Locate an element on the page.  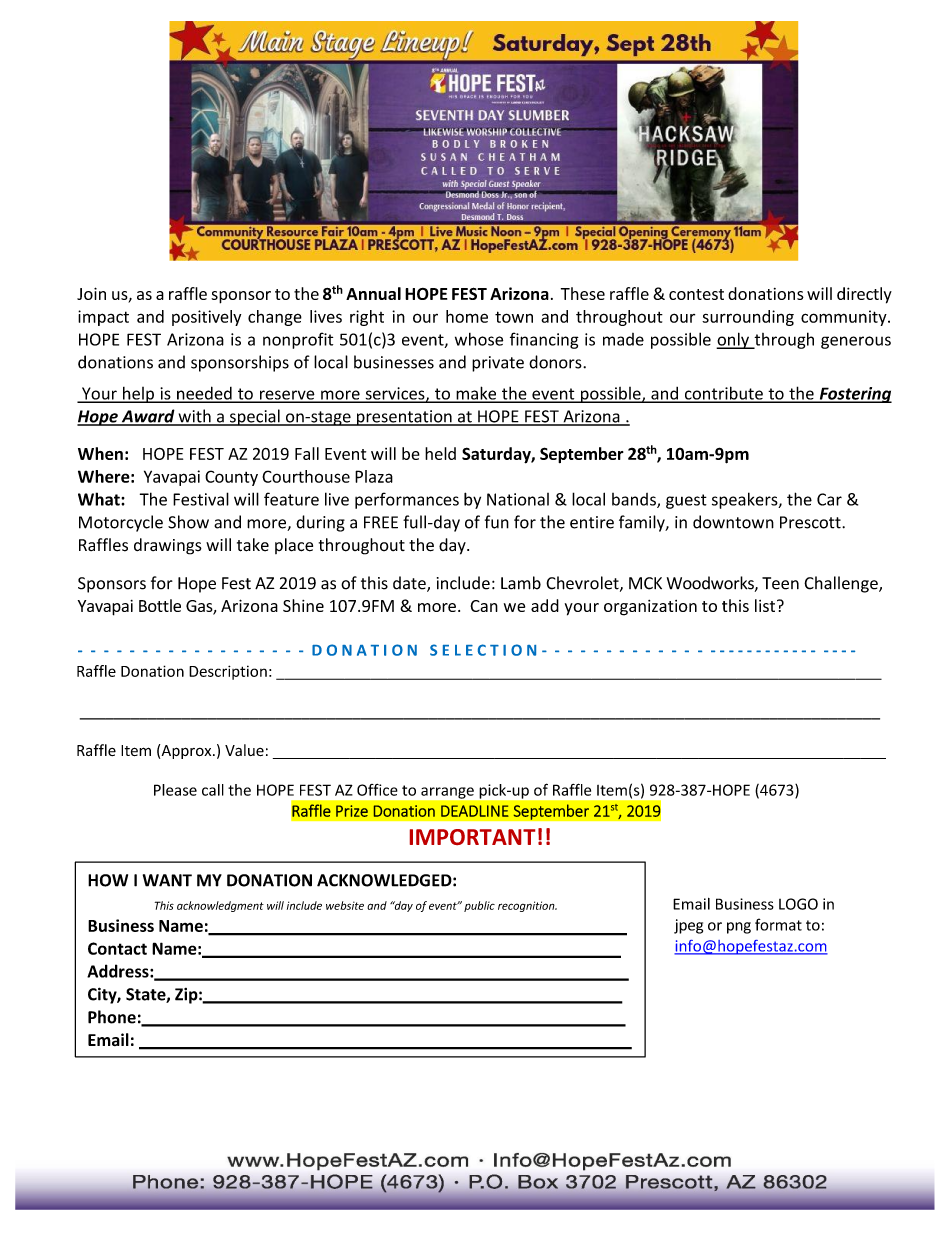
Phone is located at coordinates (112, 1017).
